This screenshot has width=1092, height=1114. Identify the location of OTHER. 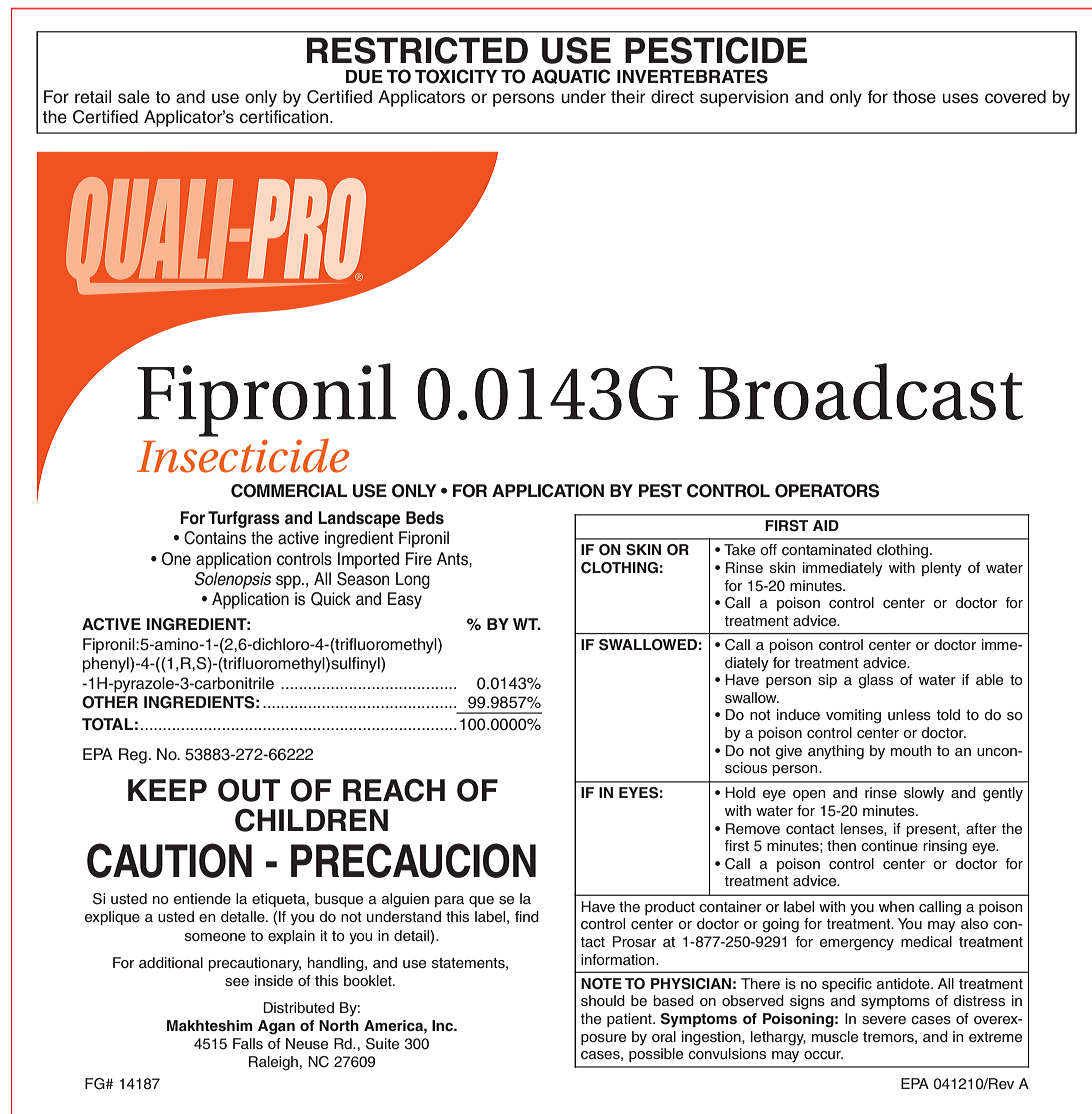
(110, 702).
